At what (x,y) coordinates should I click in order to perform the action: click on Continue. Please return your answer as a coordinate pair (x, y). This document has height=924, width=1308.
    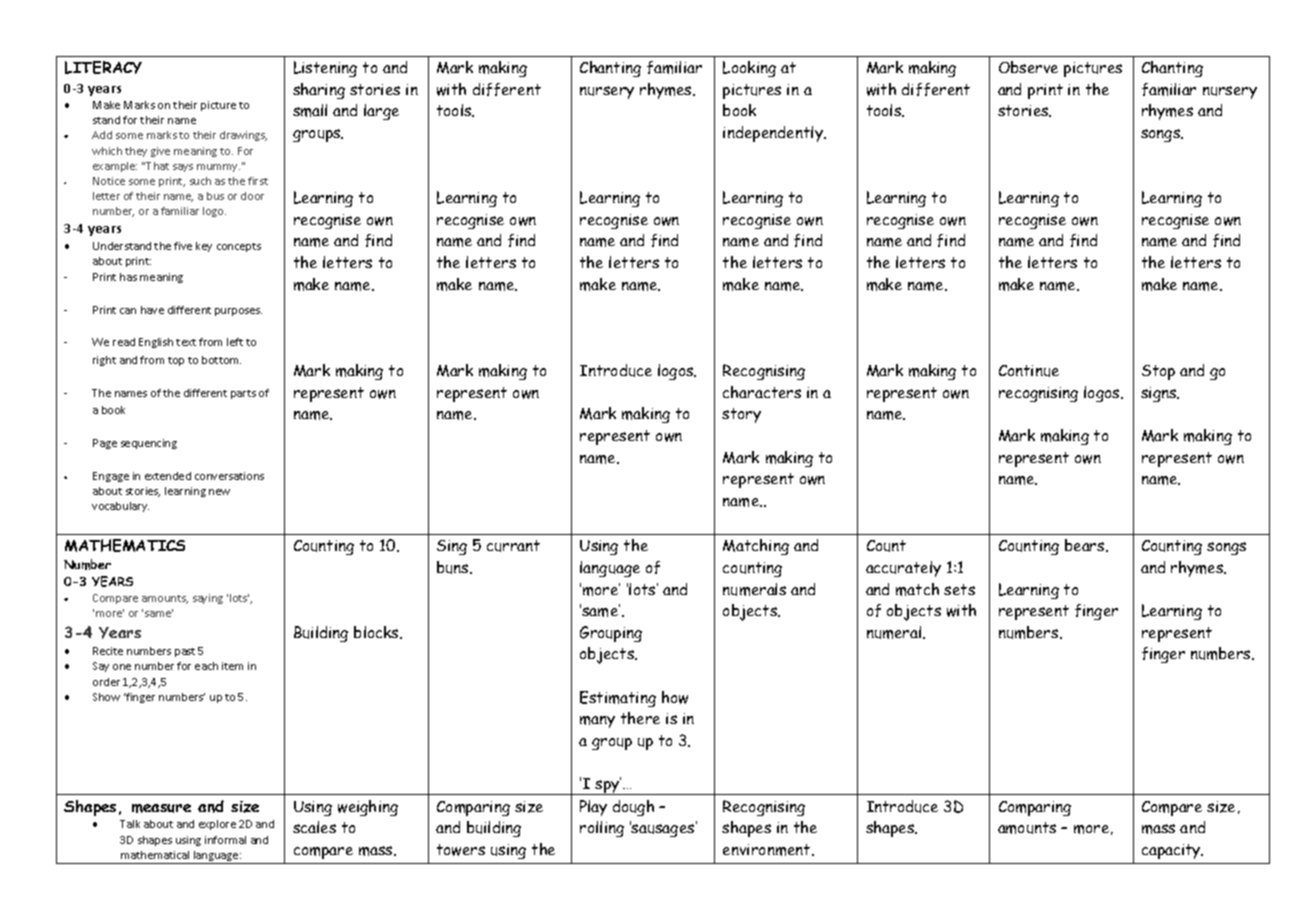
    Looking at the image, I should click on (1029, 371).
